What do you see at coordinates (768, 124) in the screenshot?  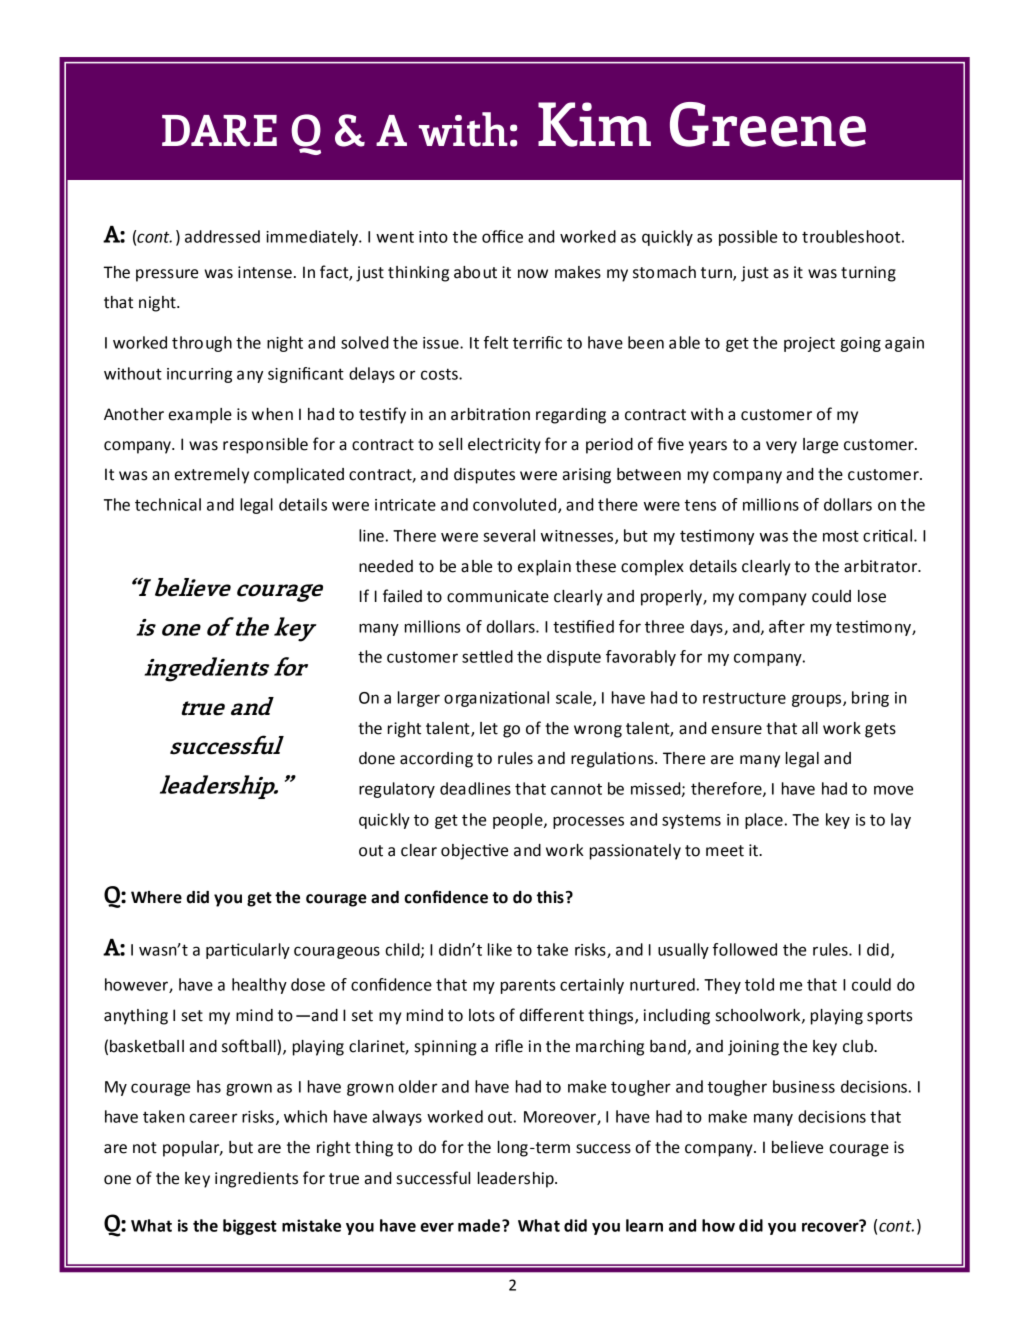 I see `Greene` at bounding box center [768, 124].
